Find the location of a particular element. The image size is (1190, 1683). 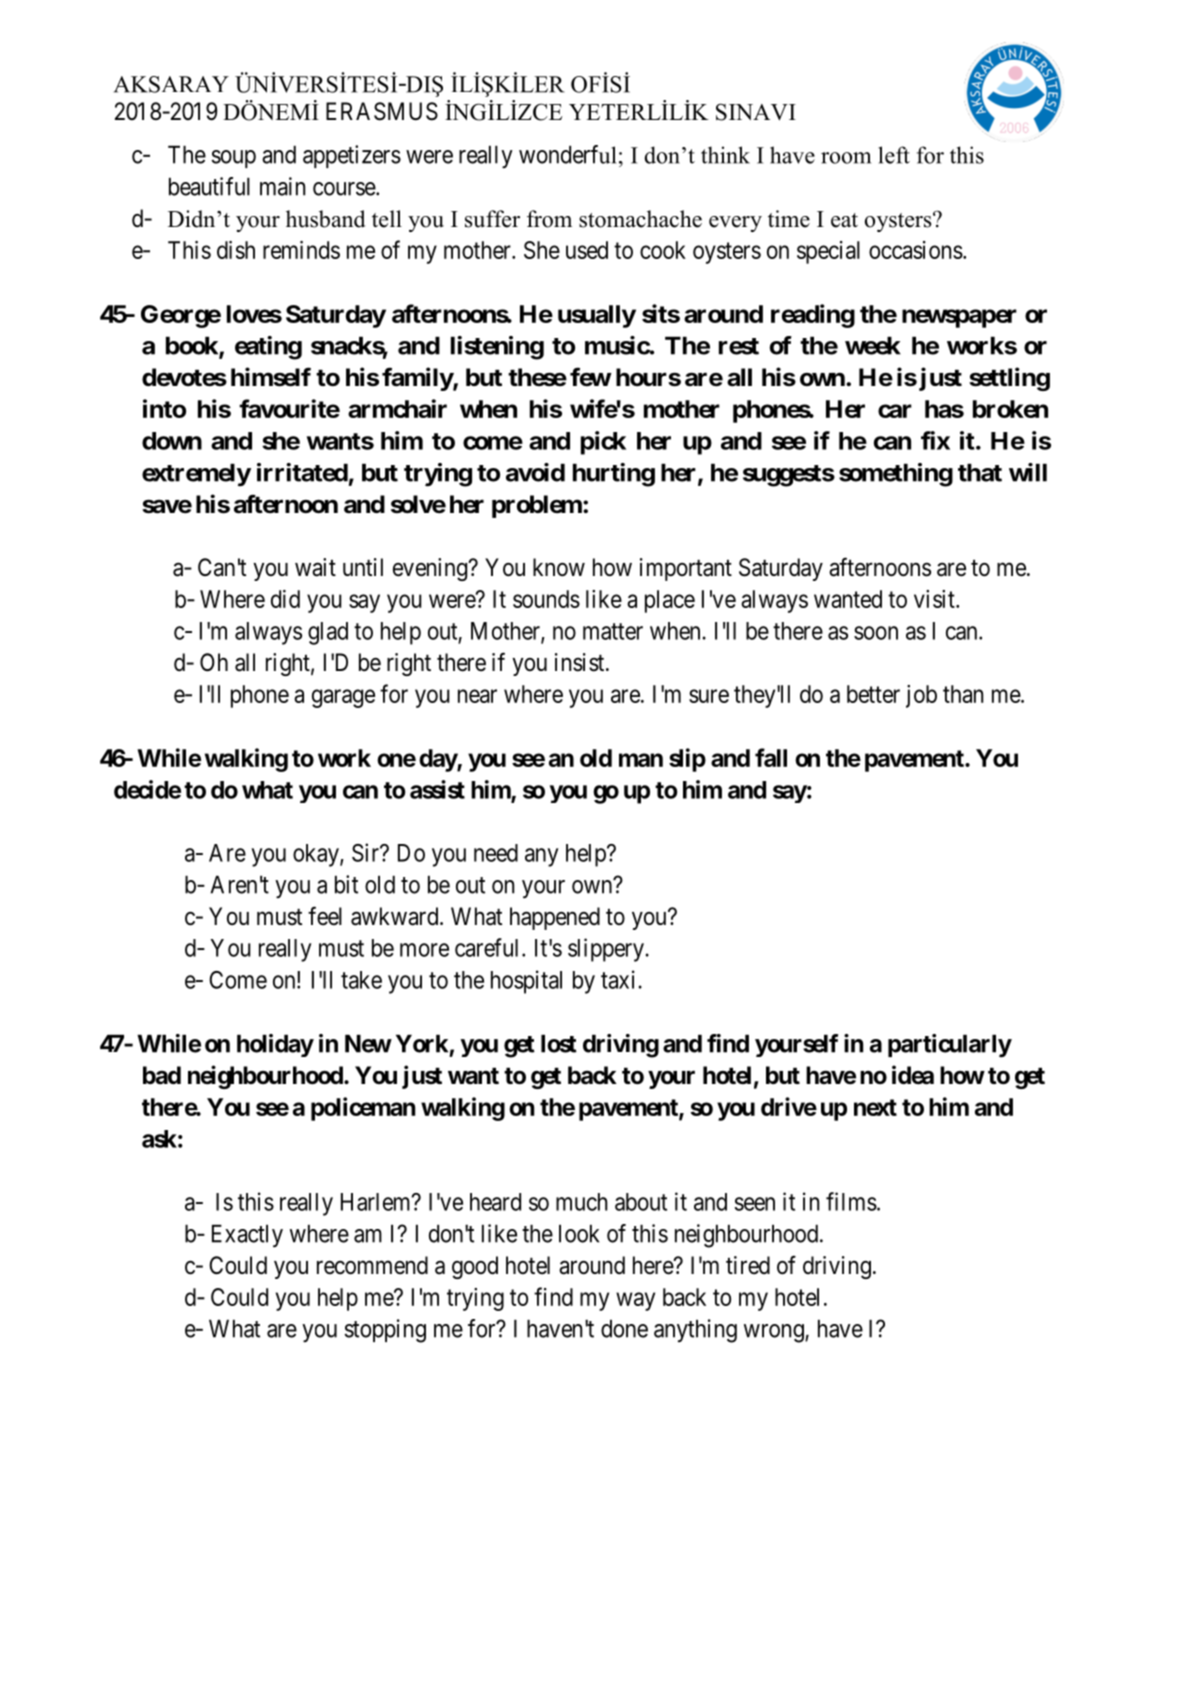

soup is located at coordinates (233, 159).
